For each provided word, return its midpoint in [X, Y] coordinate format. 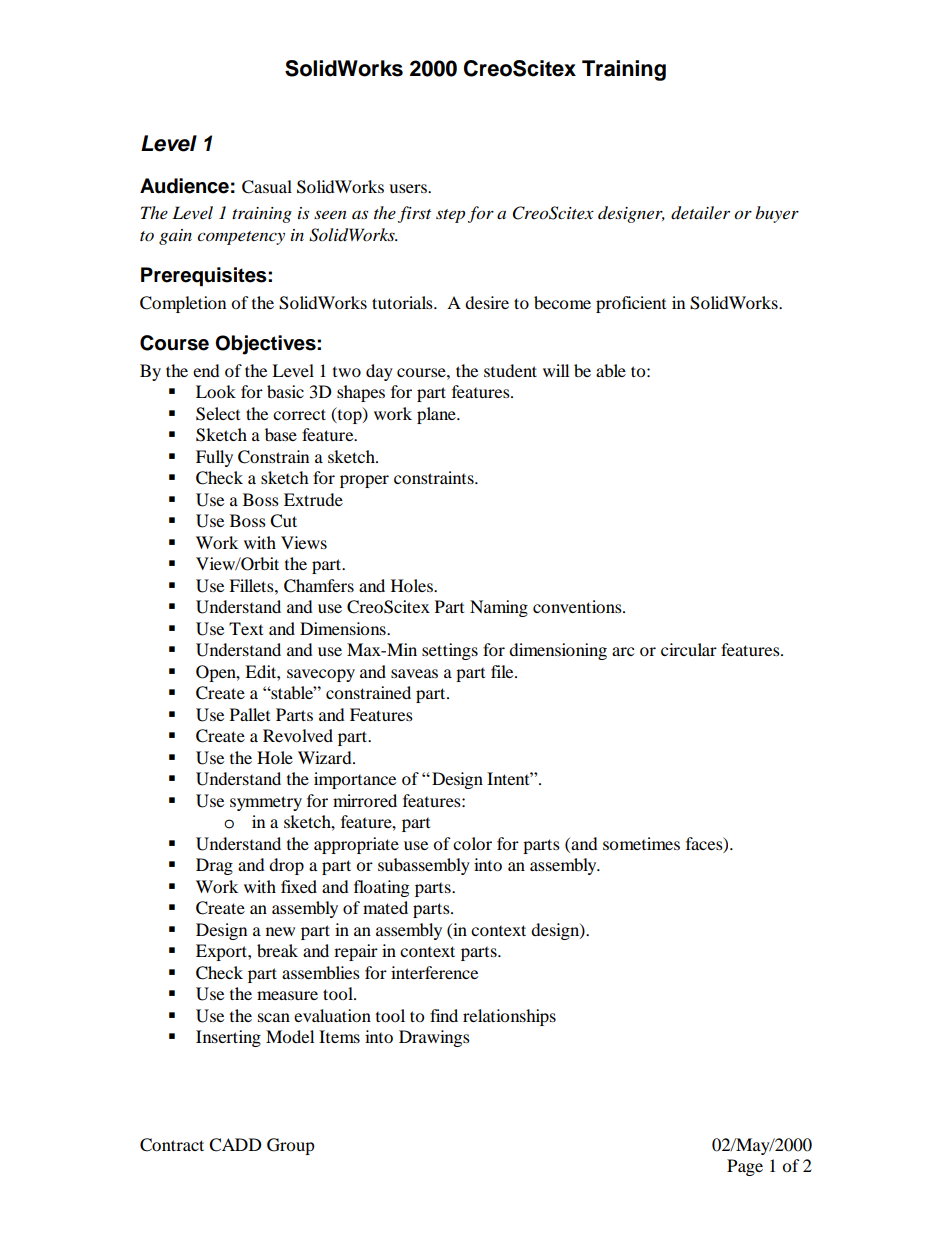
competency [241, 238]
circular [689, 649]
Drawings [434, 1038]
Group [291, 1146]
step [450, 216]
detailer [700, 213]
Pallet [250, 714]
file [503, 671]
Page [745, 1167]
